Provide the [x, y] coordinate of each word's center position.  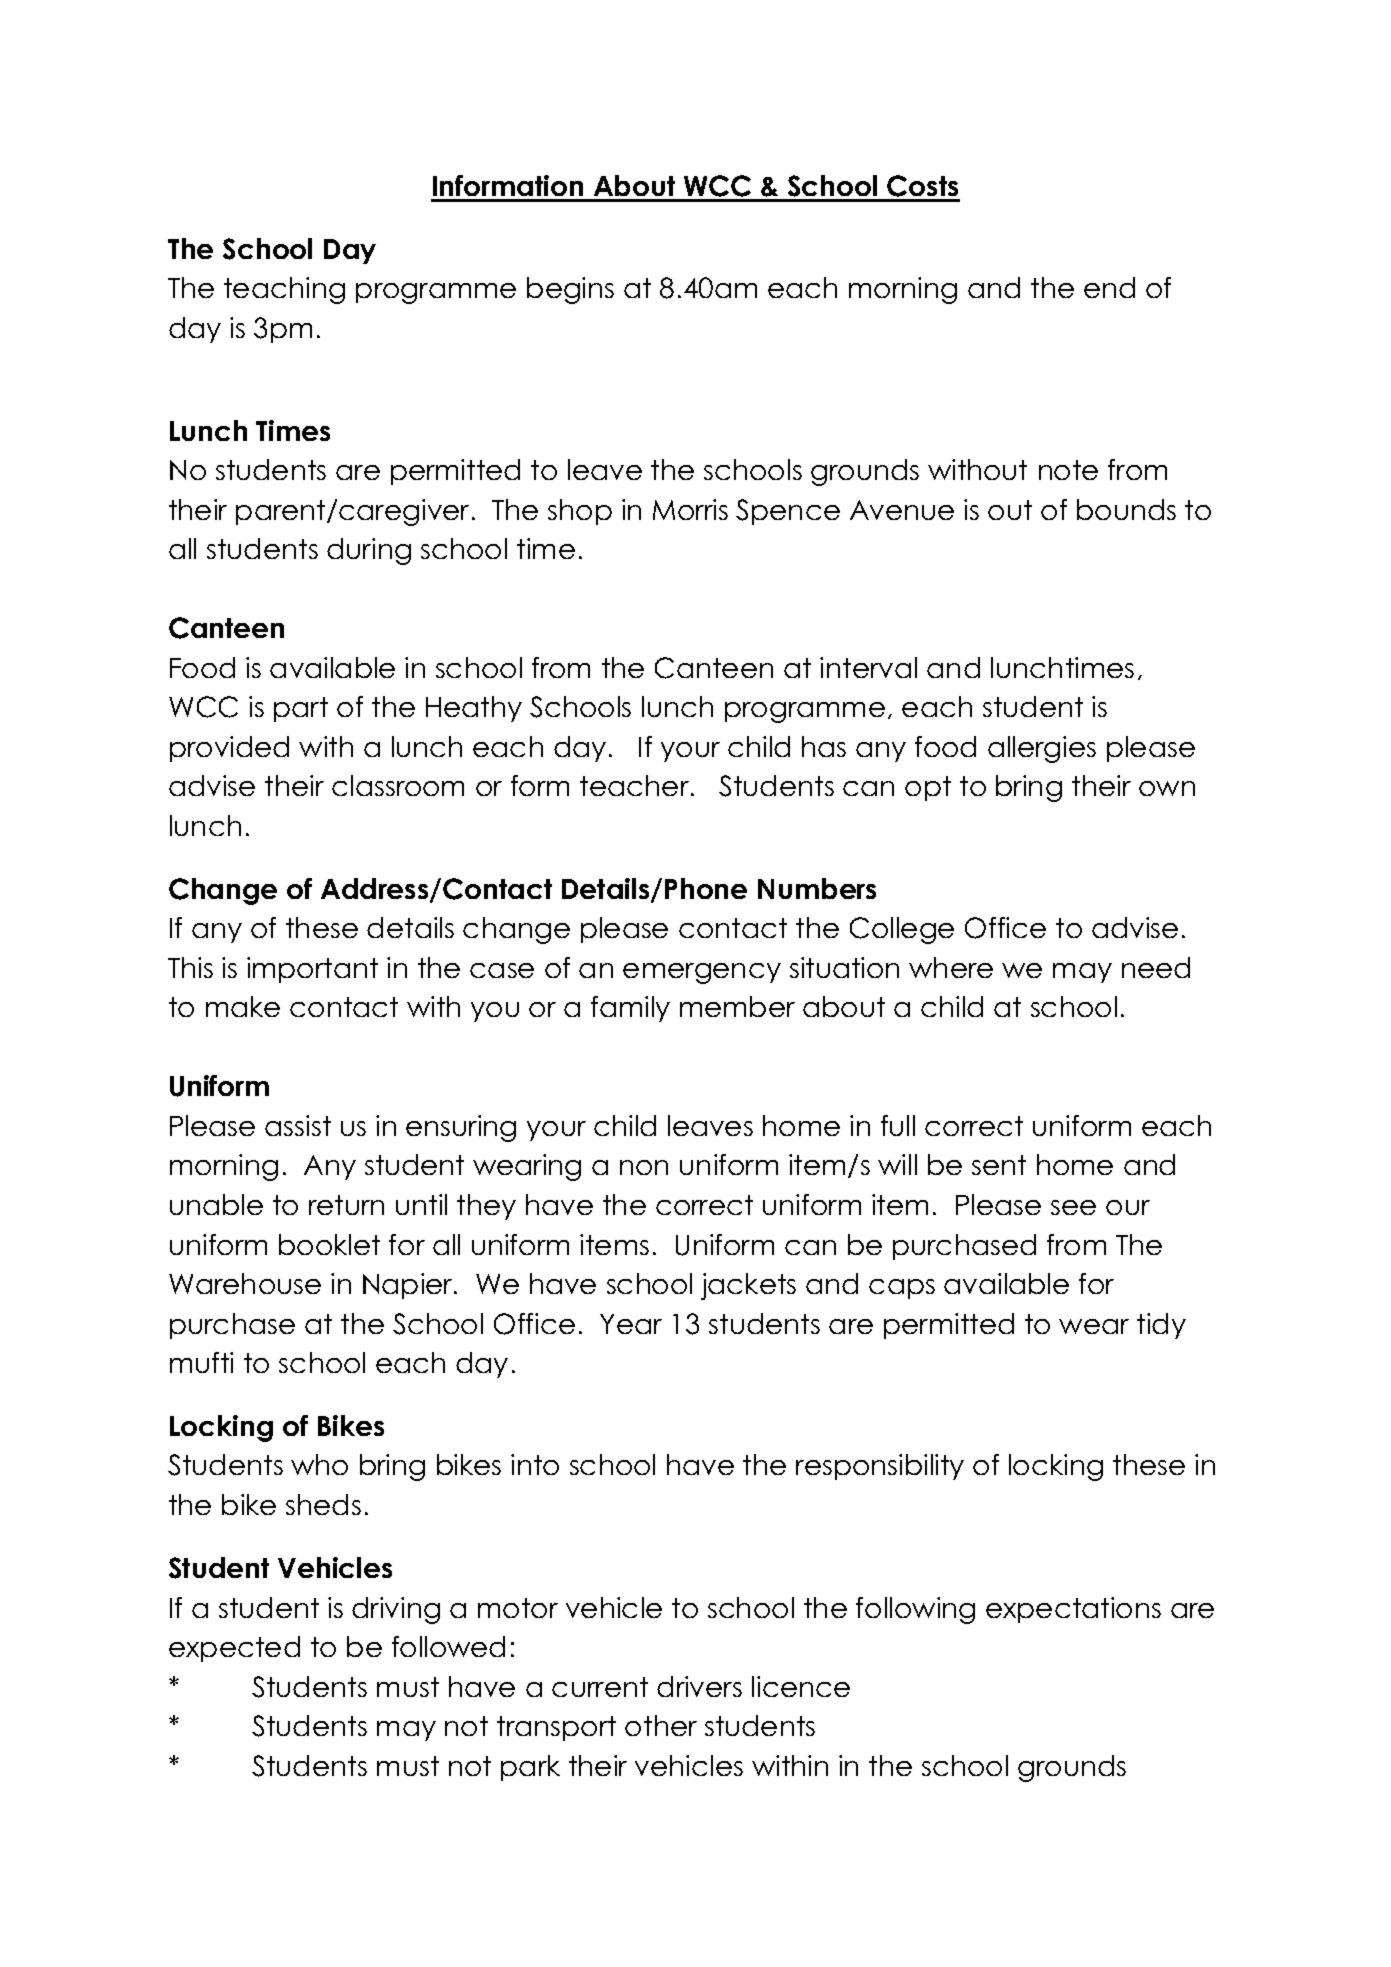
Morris [690, 509]
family [630, 1009]
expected [234, 1649]
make [243, 1006]
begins [570, 290]
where [951, 967]
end [1109, 287]
